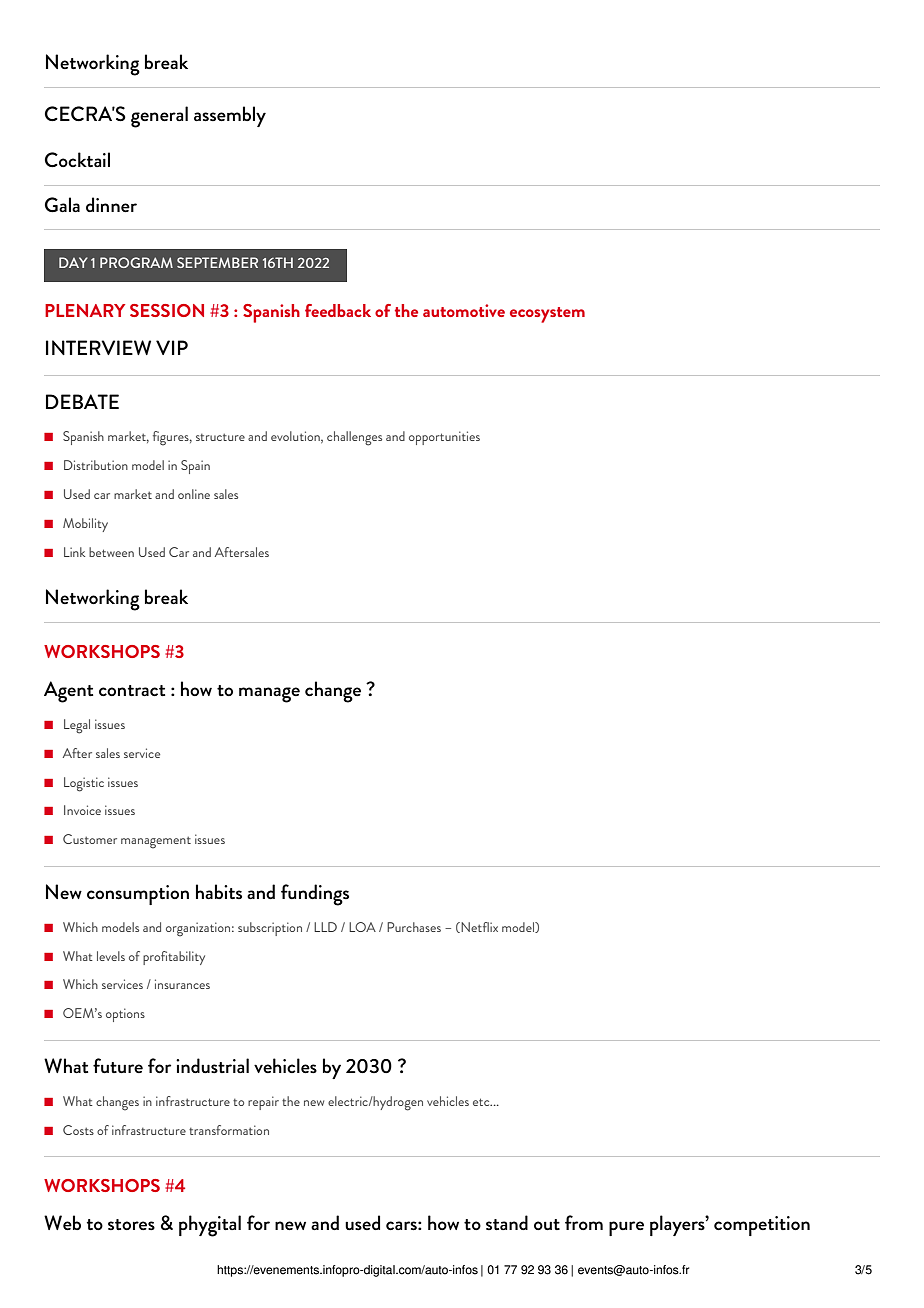 Image resolution: width=924 pixels, height=1308 pixels. Describe the element at coordinates (354, 438) in the image. I see `challenges` at that location.
